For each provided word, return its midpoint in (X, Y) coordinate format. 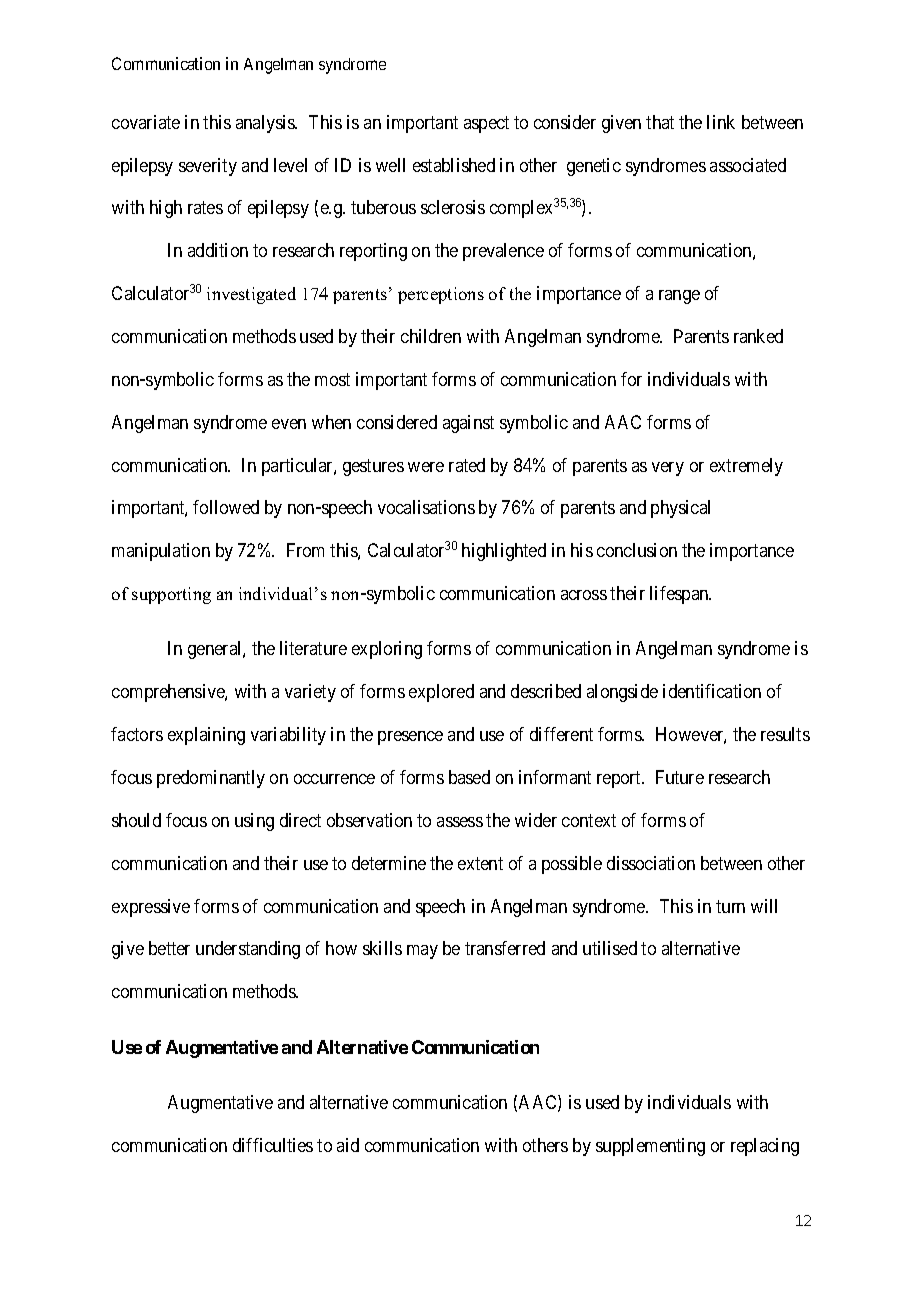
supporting (171, 595)
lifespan (680, 595)
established (454, 165)
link (721, 122)
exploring (387, 650)
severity (208, 167)
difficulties (273, 1145)
